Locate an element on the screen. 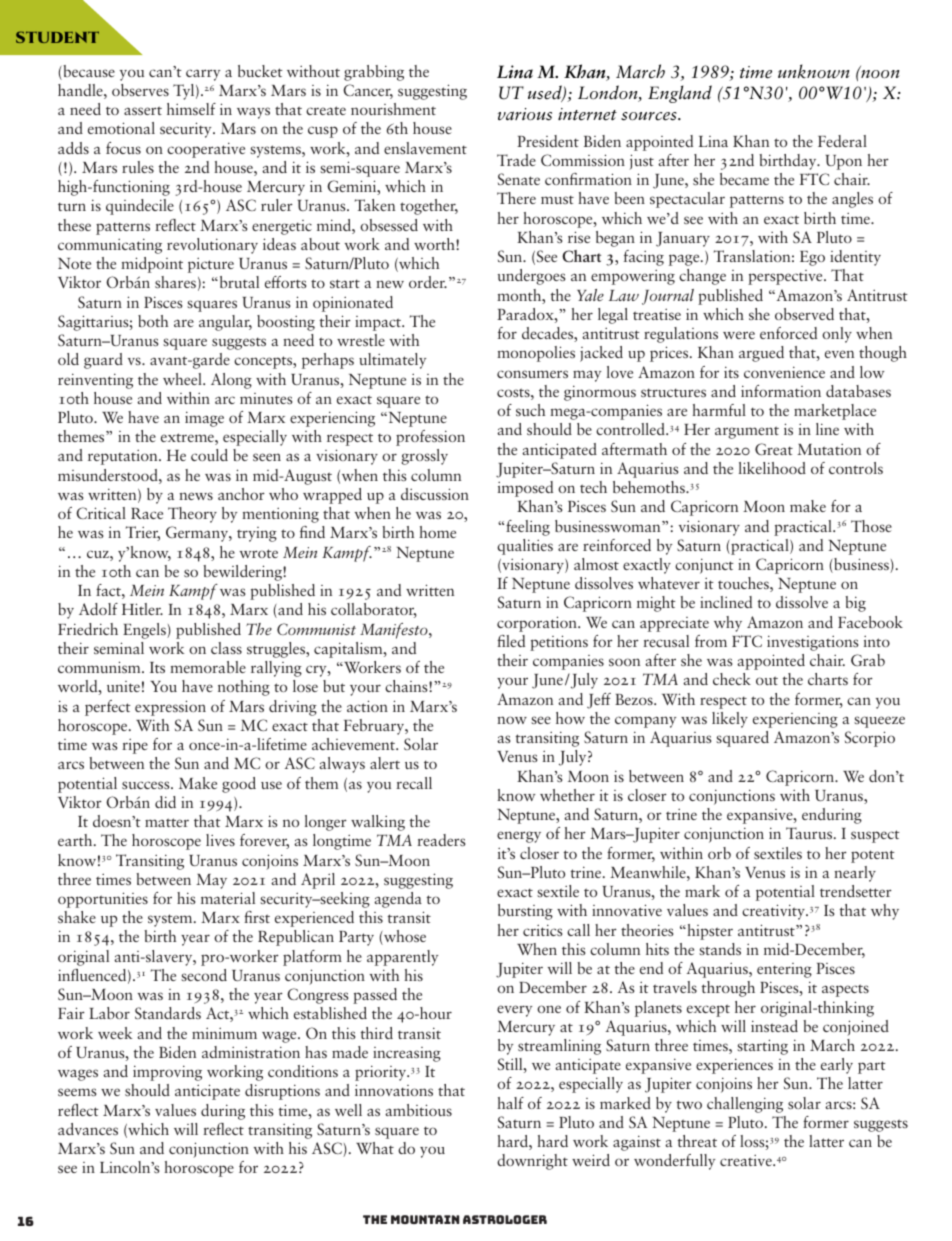 This screenshot has width=952, height=1241. investigations is located at coordinates (812, 643).
